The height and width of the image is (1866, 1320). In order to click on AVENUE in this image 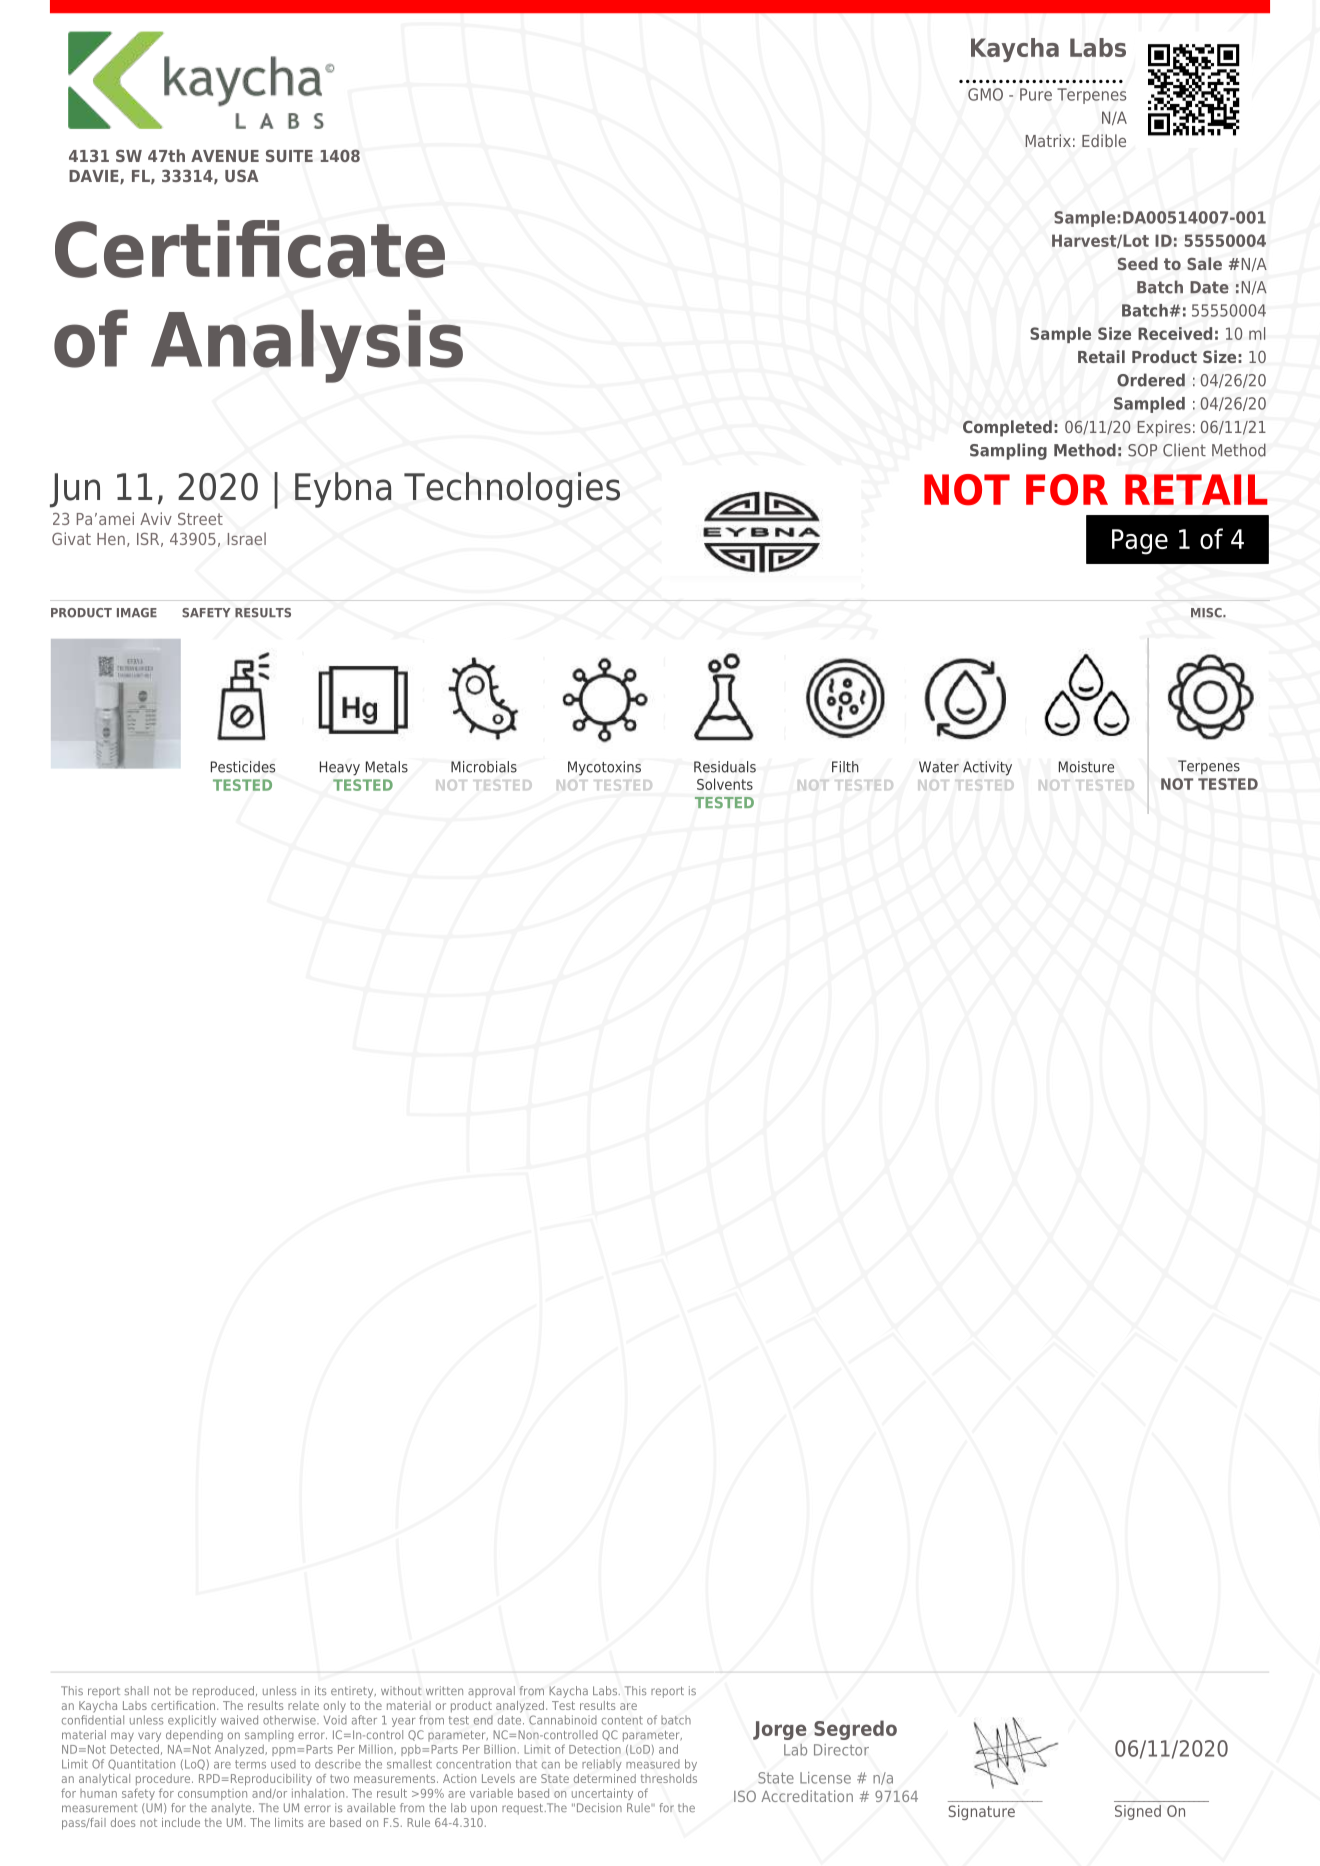, I will do `click(225, 156)`.
